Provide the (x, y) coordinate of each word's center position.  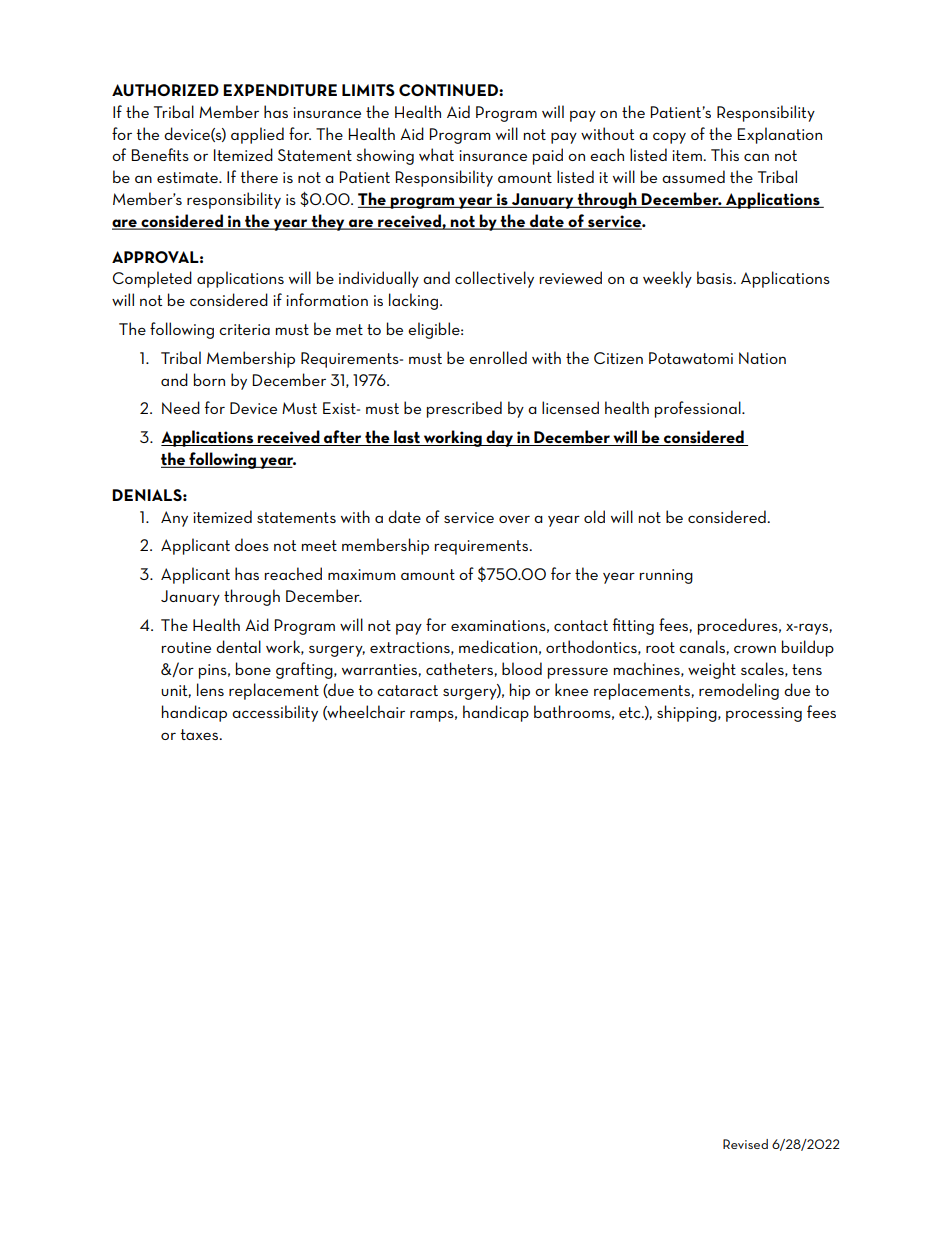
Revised (745, 1144)
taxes (199, 734)
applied (257, 135)
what (436, 154)
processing (764, 714)
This (725, 154)
